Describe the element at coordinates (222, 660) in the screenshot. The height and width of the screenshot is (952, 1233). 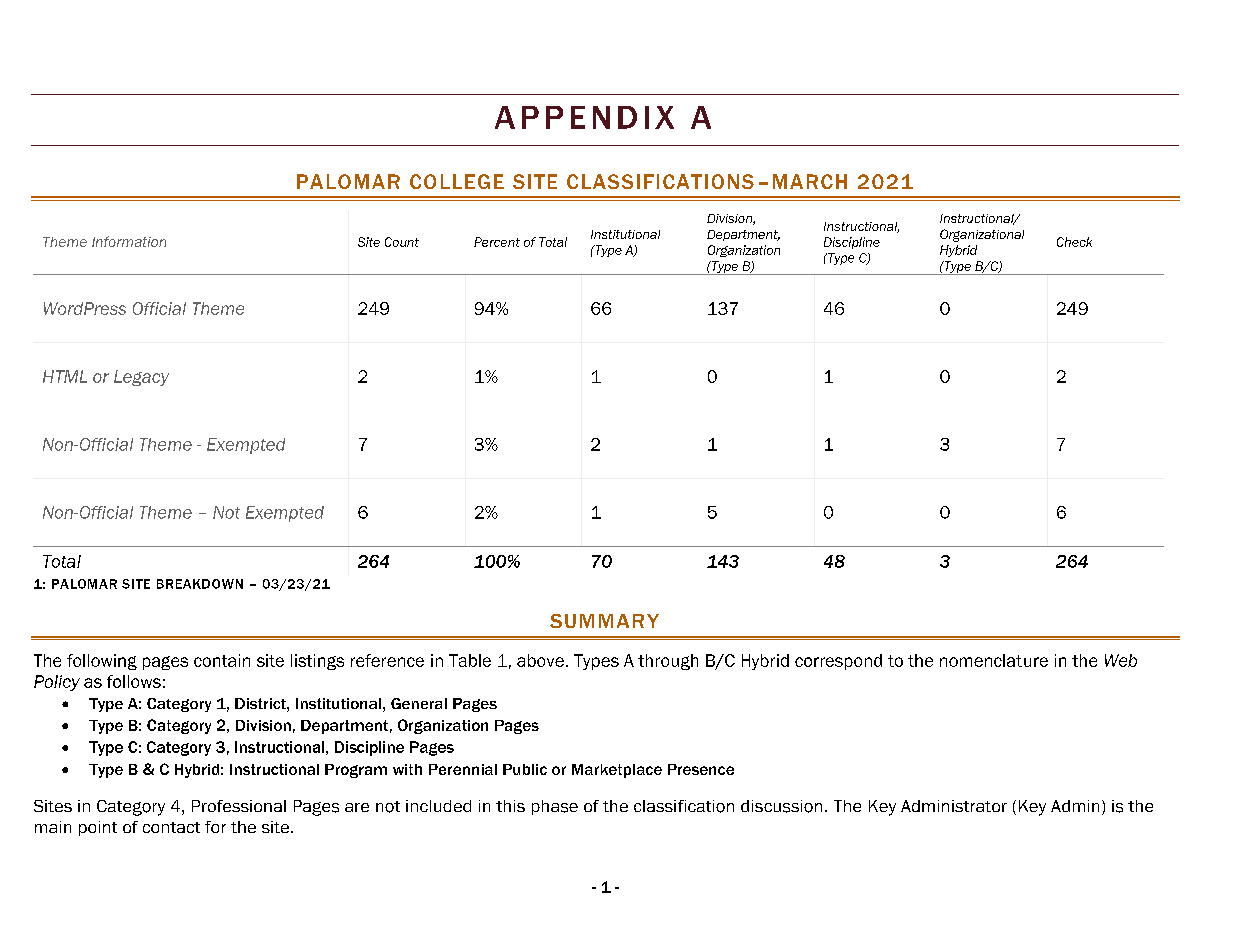
I see `contain` at that location.
